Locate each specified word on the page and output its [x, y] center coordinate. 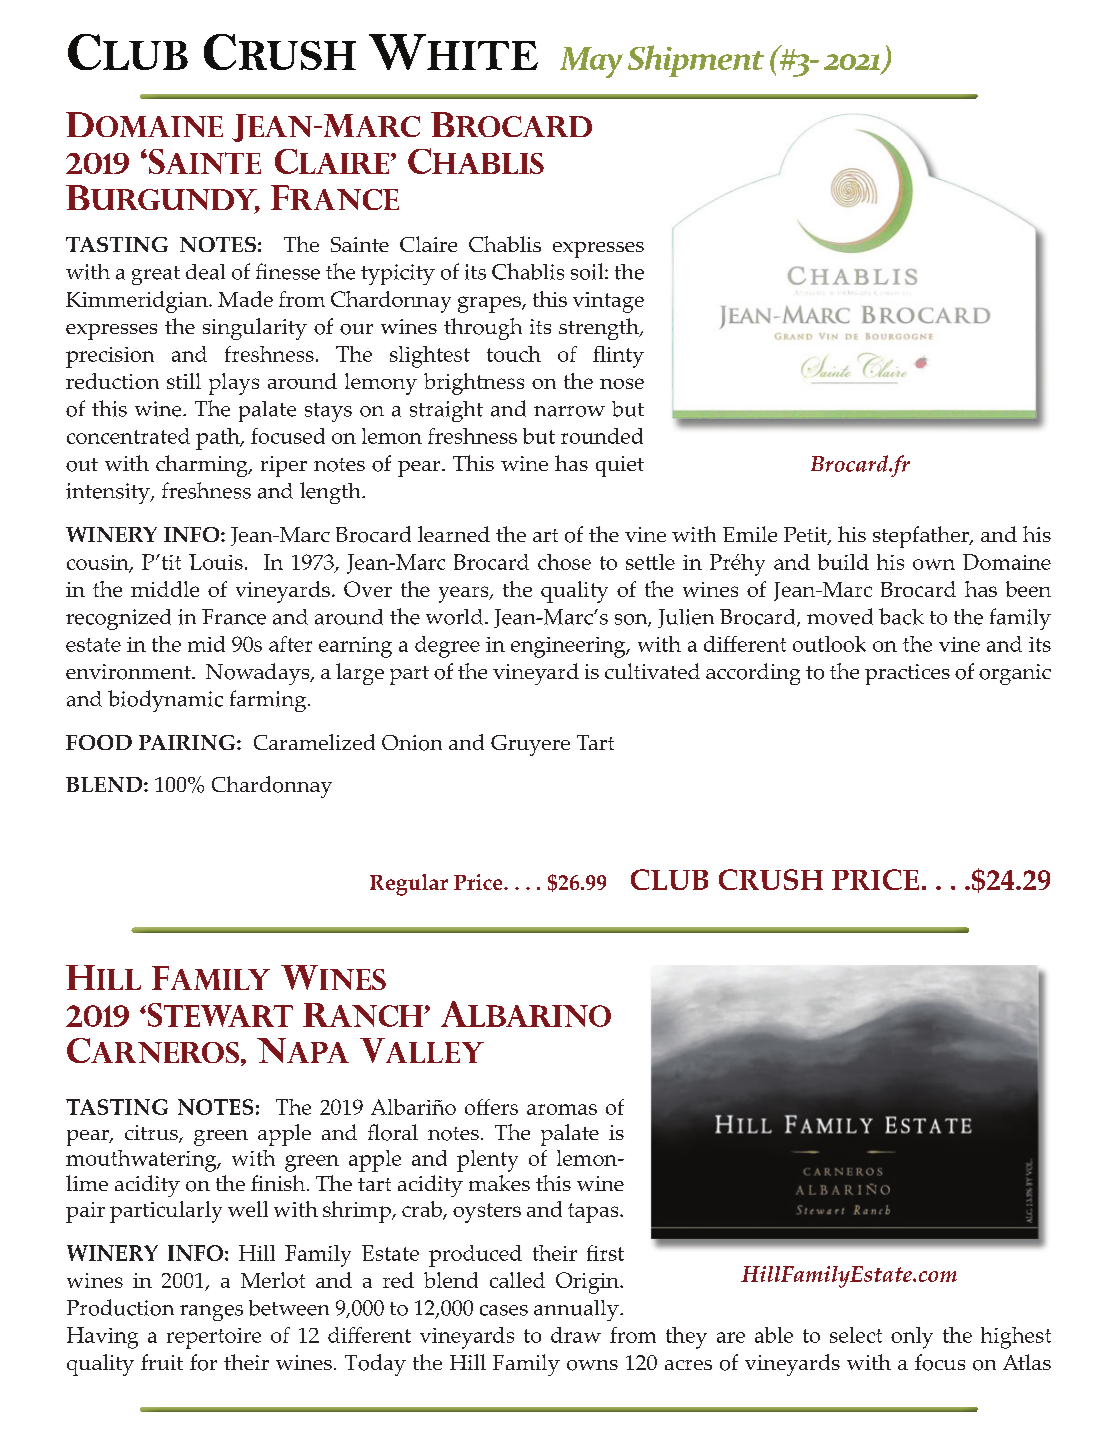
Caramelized [314, 742]
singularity [255, 329]
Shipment [696, 61]
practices [907, 674]
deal [205, 272]
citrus [152, 1134]
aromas [562, 1109]
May [591, 62]
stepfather [922, 537]
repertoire [214, 1338]
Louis [216, 562]
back [901, 616]
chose [564, 562]
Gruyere [530, 745]
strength [600, 329]
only [912, 1338]
